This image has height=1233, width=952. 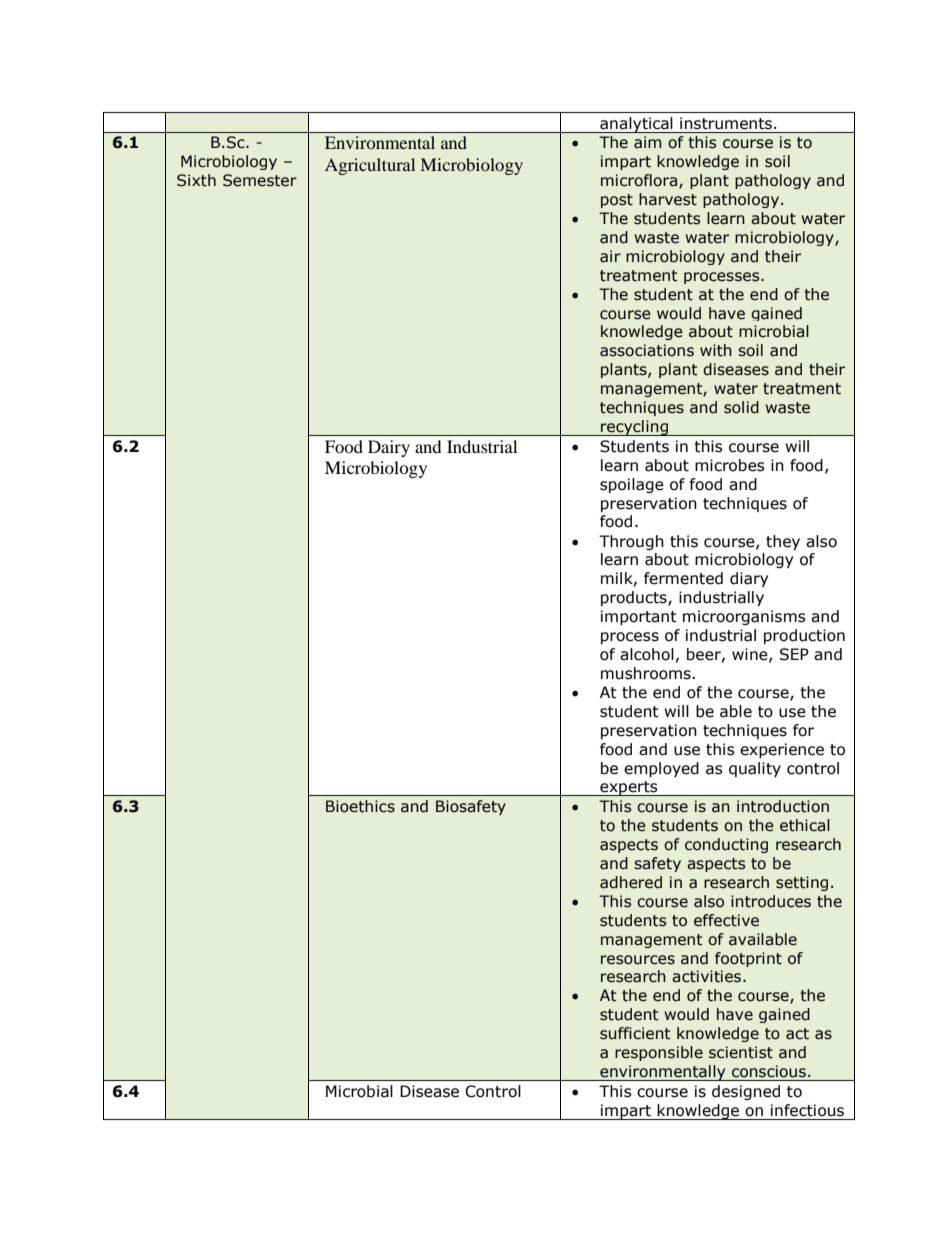 I want to click on post, so click(x=617, y=201).
